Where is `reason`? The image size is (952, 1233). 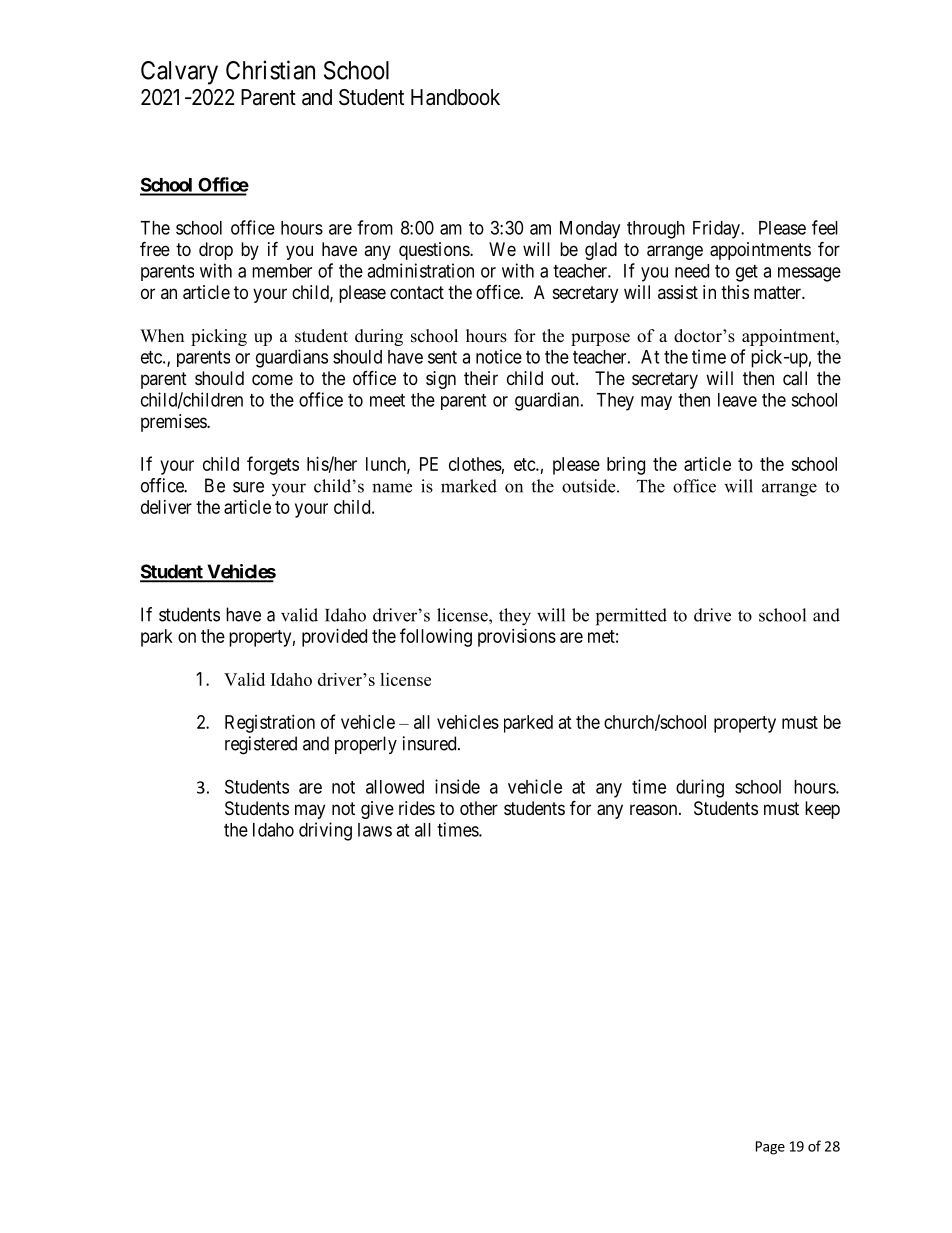 reason is located at coordinates (655, 810).
